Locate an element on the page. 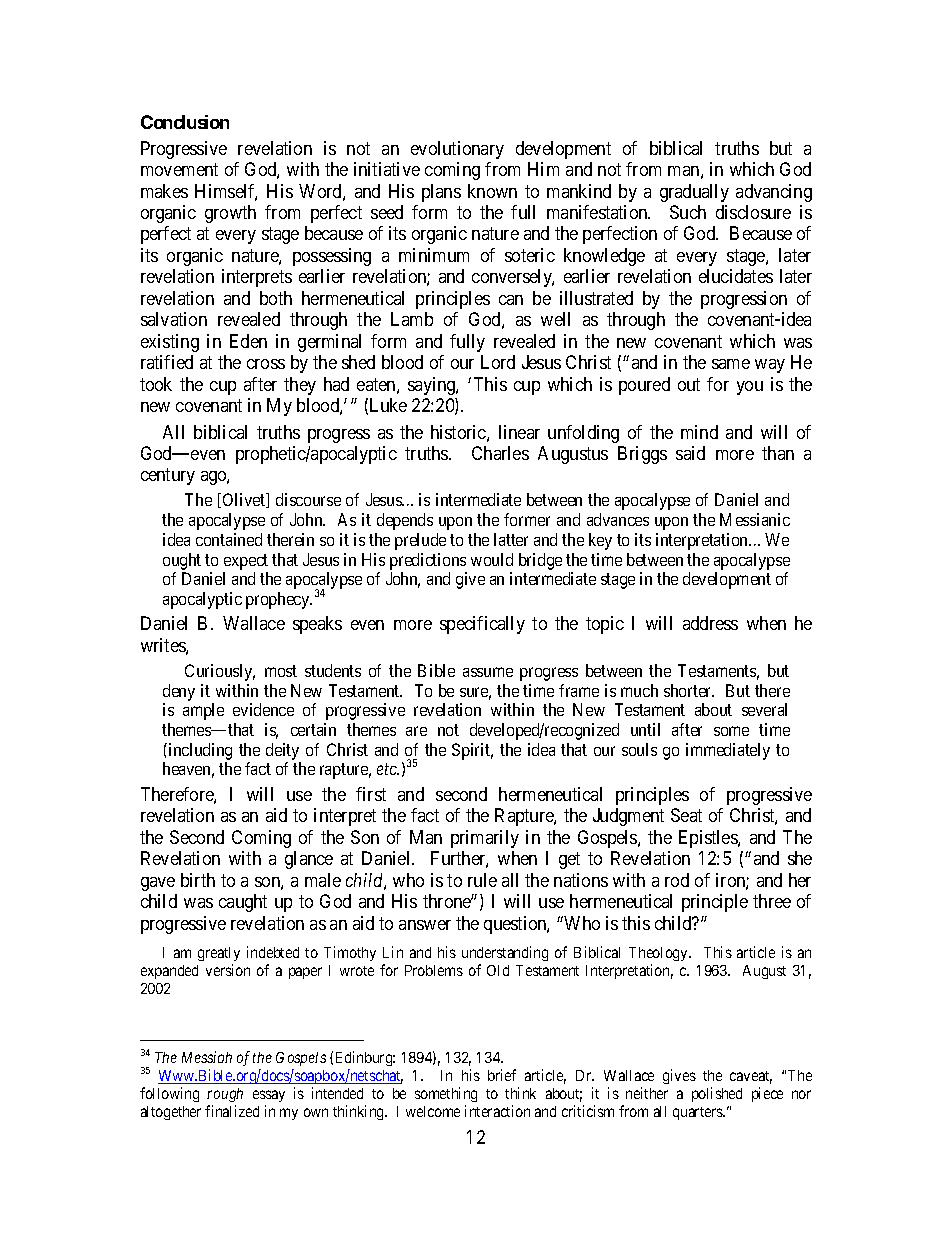  address is located at coordinates (710, 623).
